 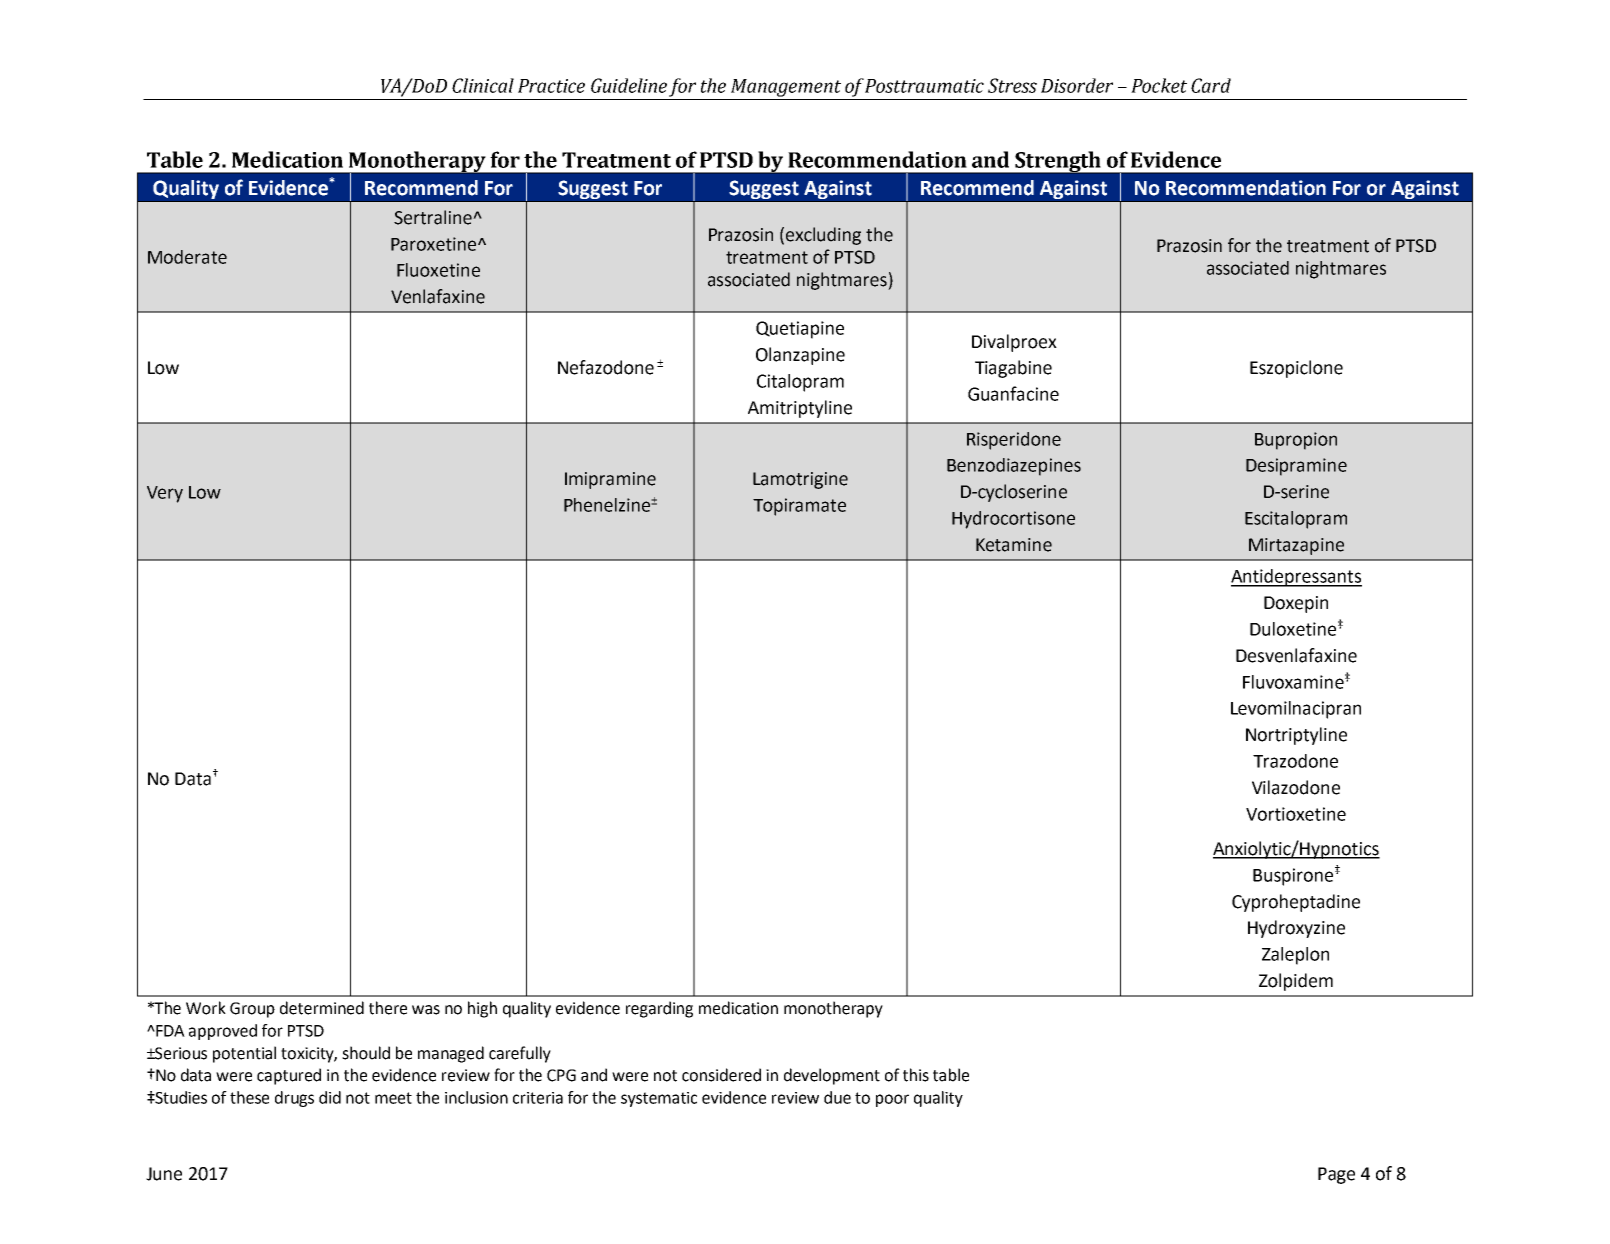 I want to click on drugs, so click(x=294, y=1099).
